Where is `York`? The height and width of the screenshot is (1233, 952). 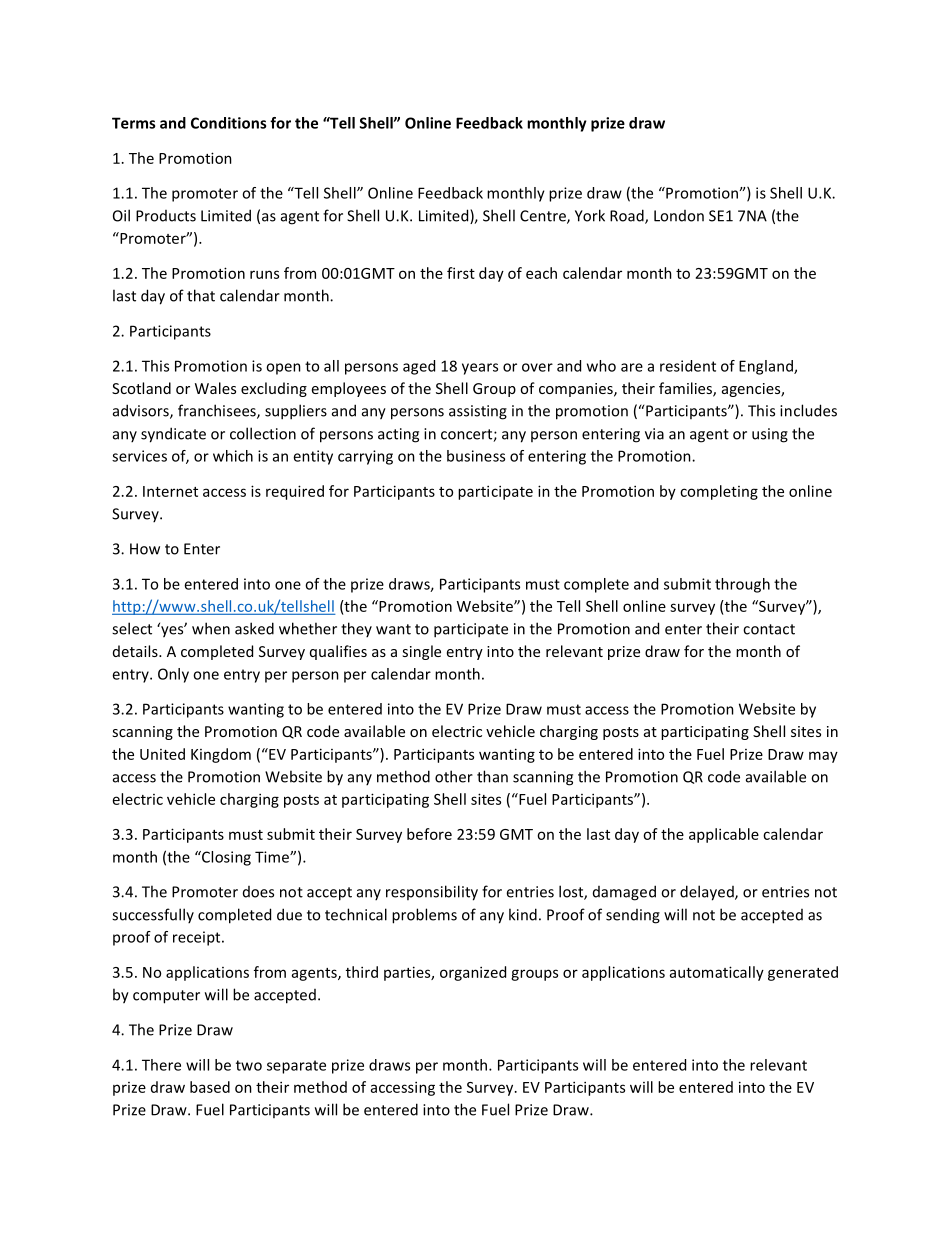
York is located at coordinates (590, 215).
